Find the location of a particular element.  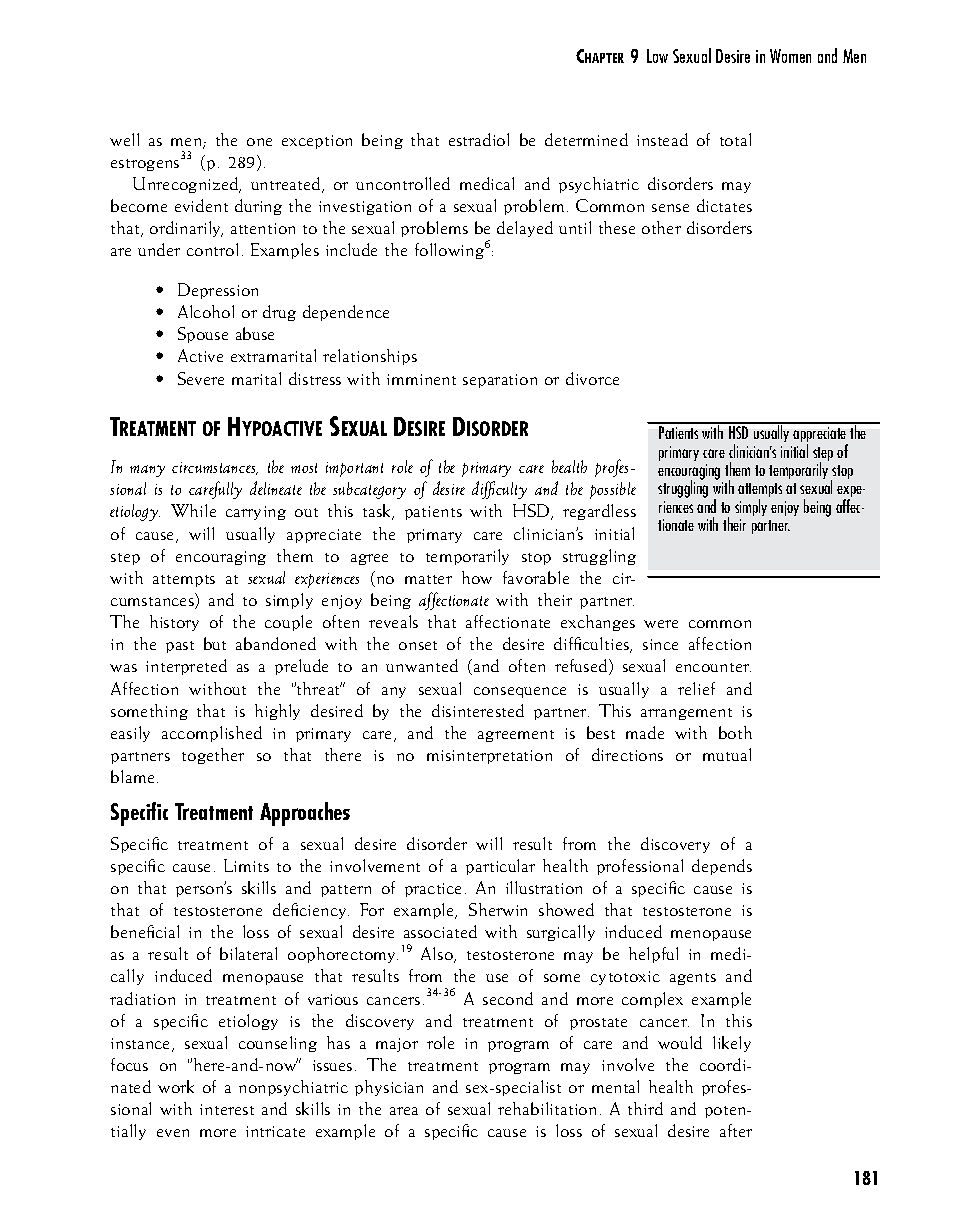

well is located at coordinates (124, 139).
